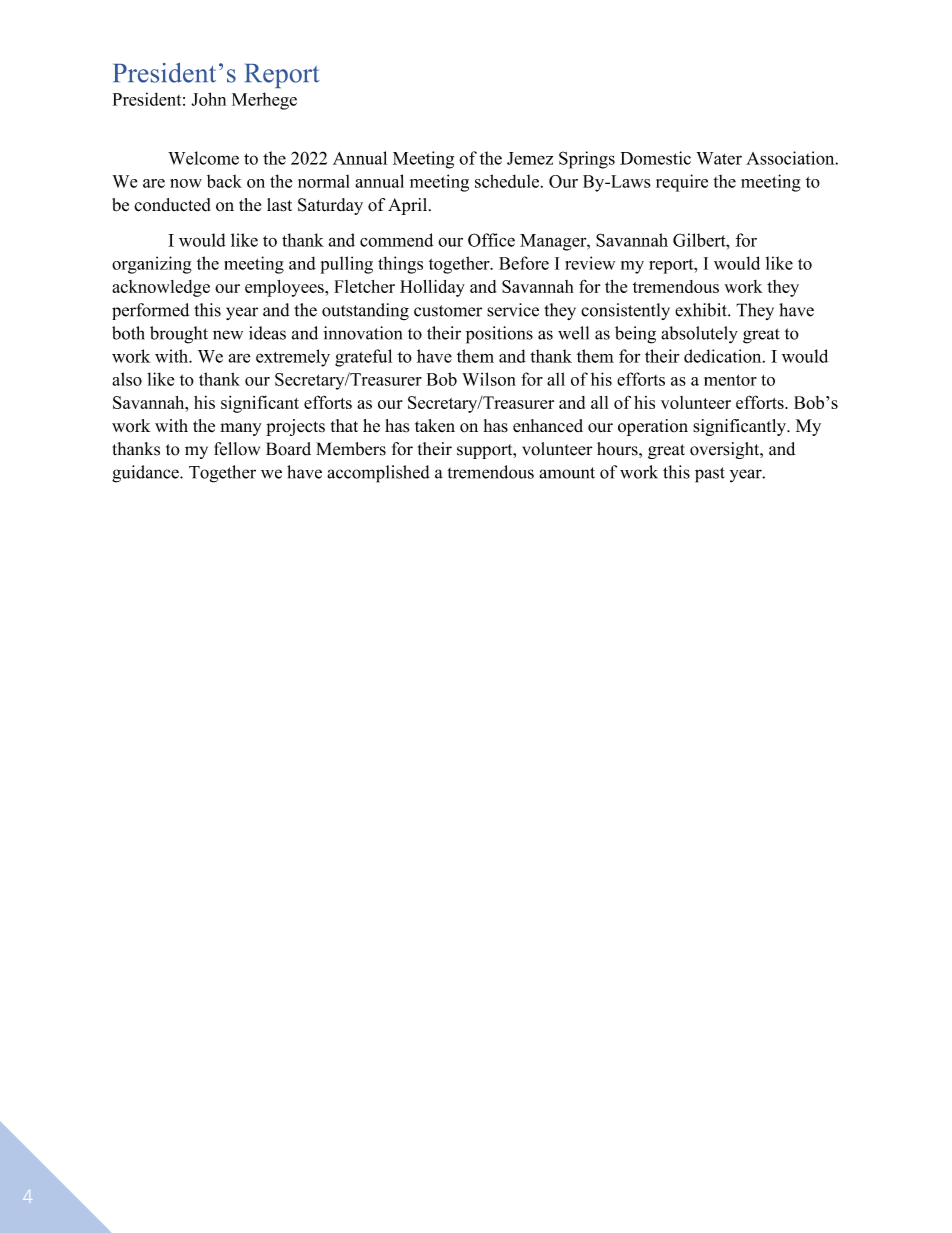 This page has height=1233, width=952. I want to click on require, so click(682, 183).
